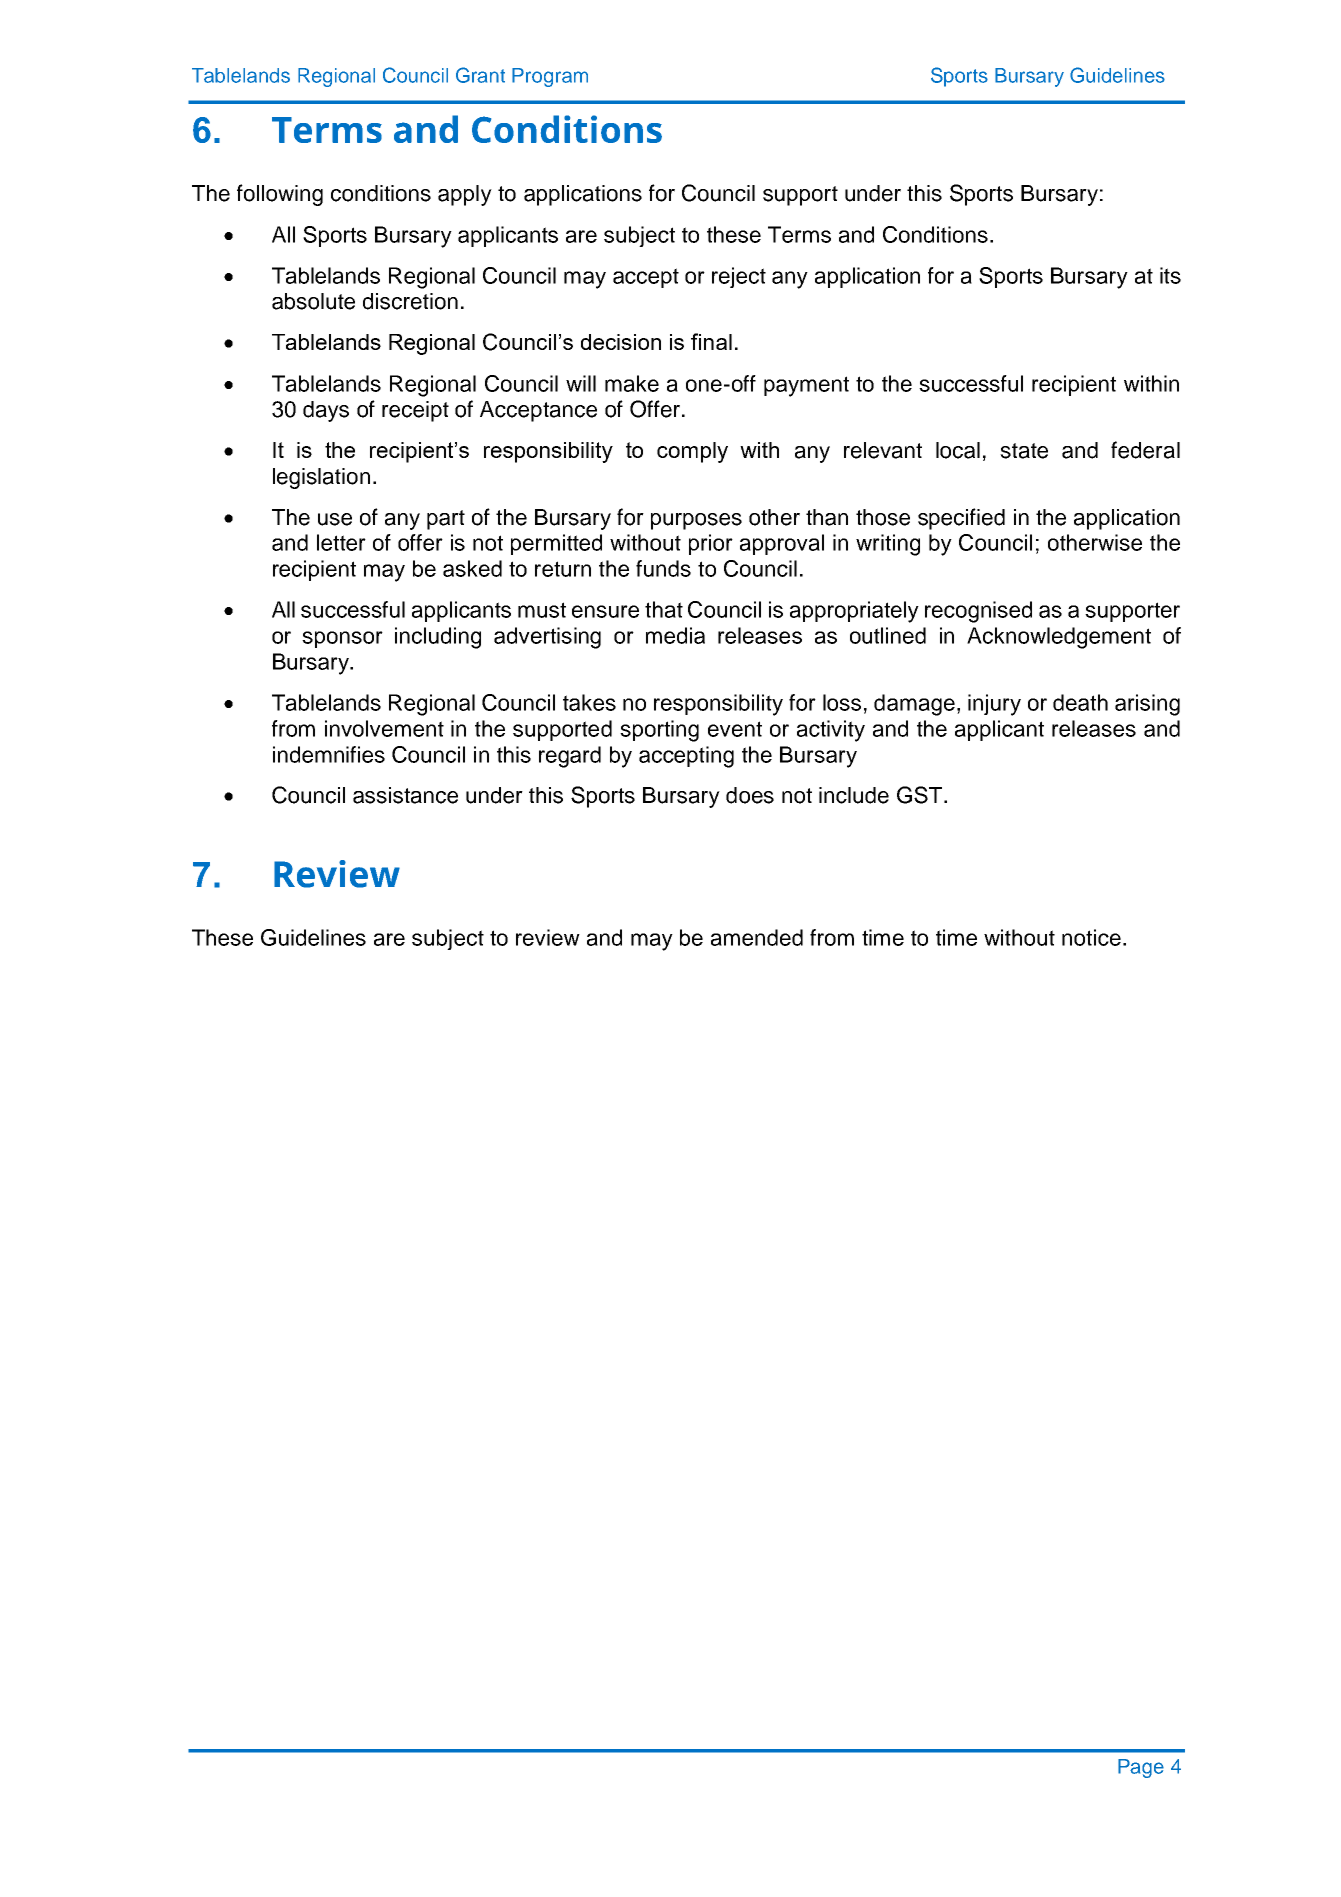 The width and height of the page is (1341, 1897). Describe the element at coordinates (1141, 1768) in the page. I see `Page` at that location.
